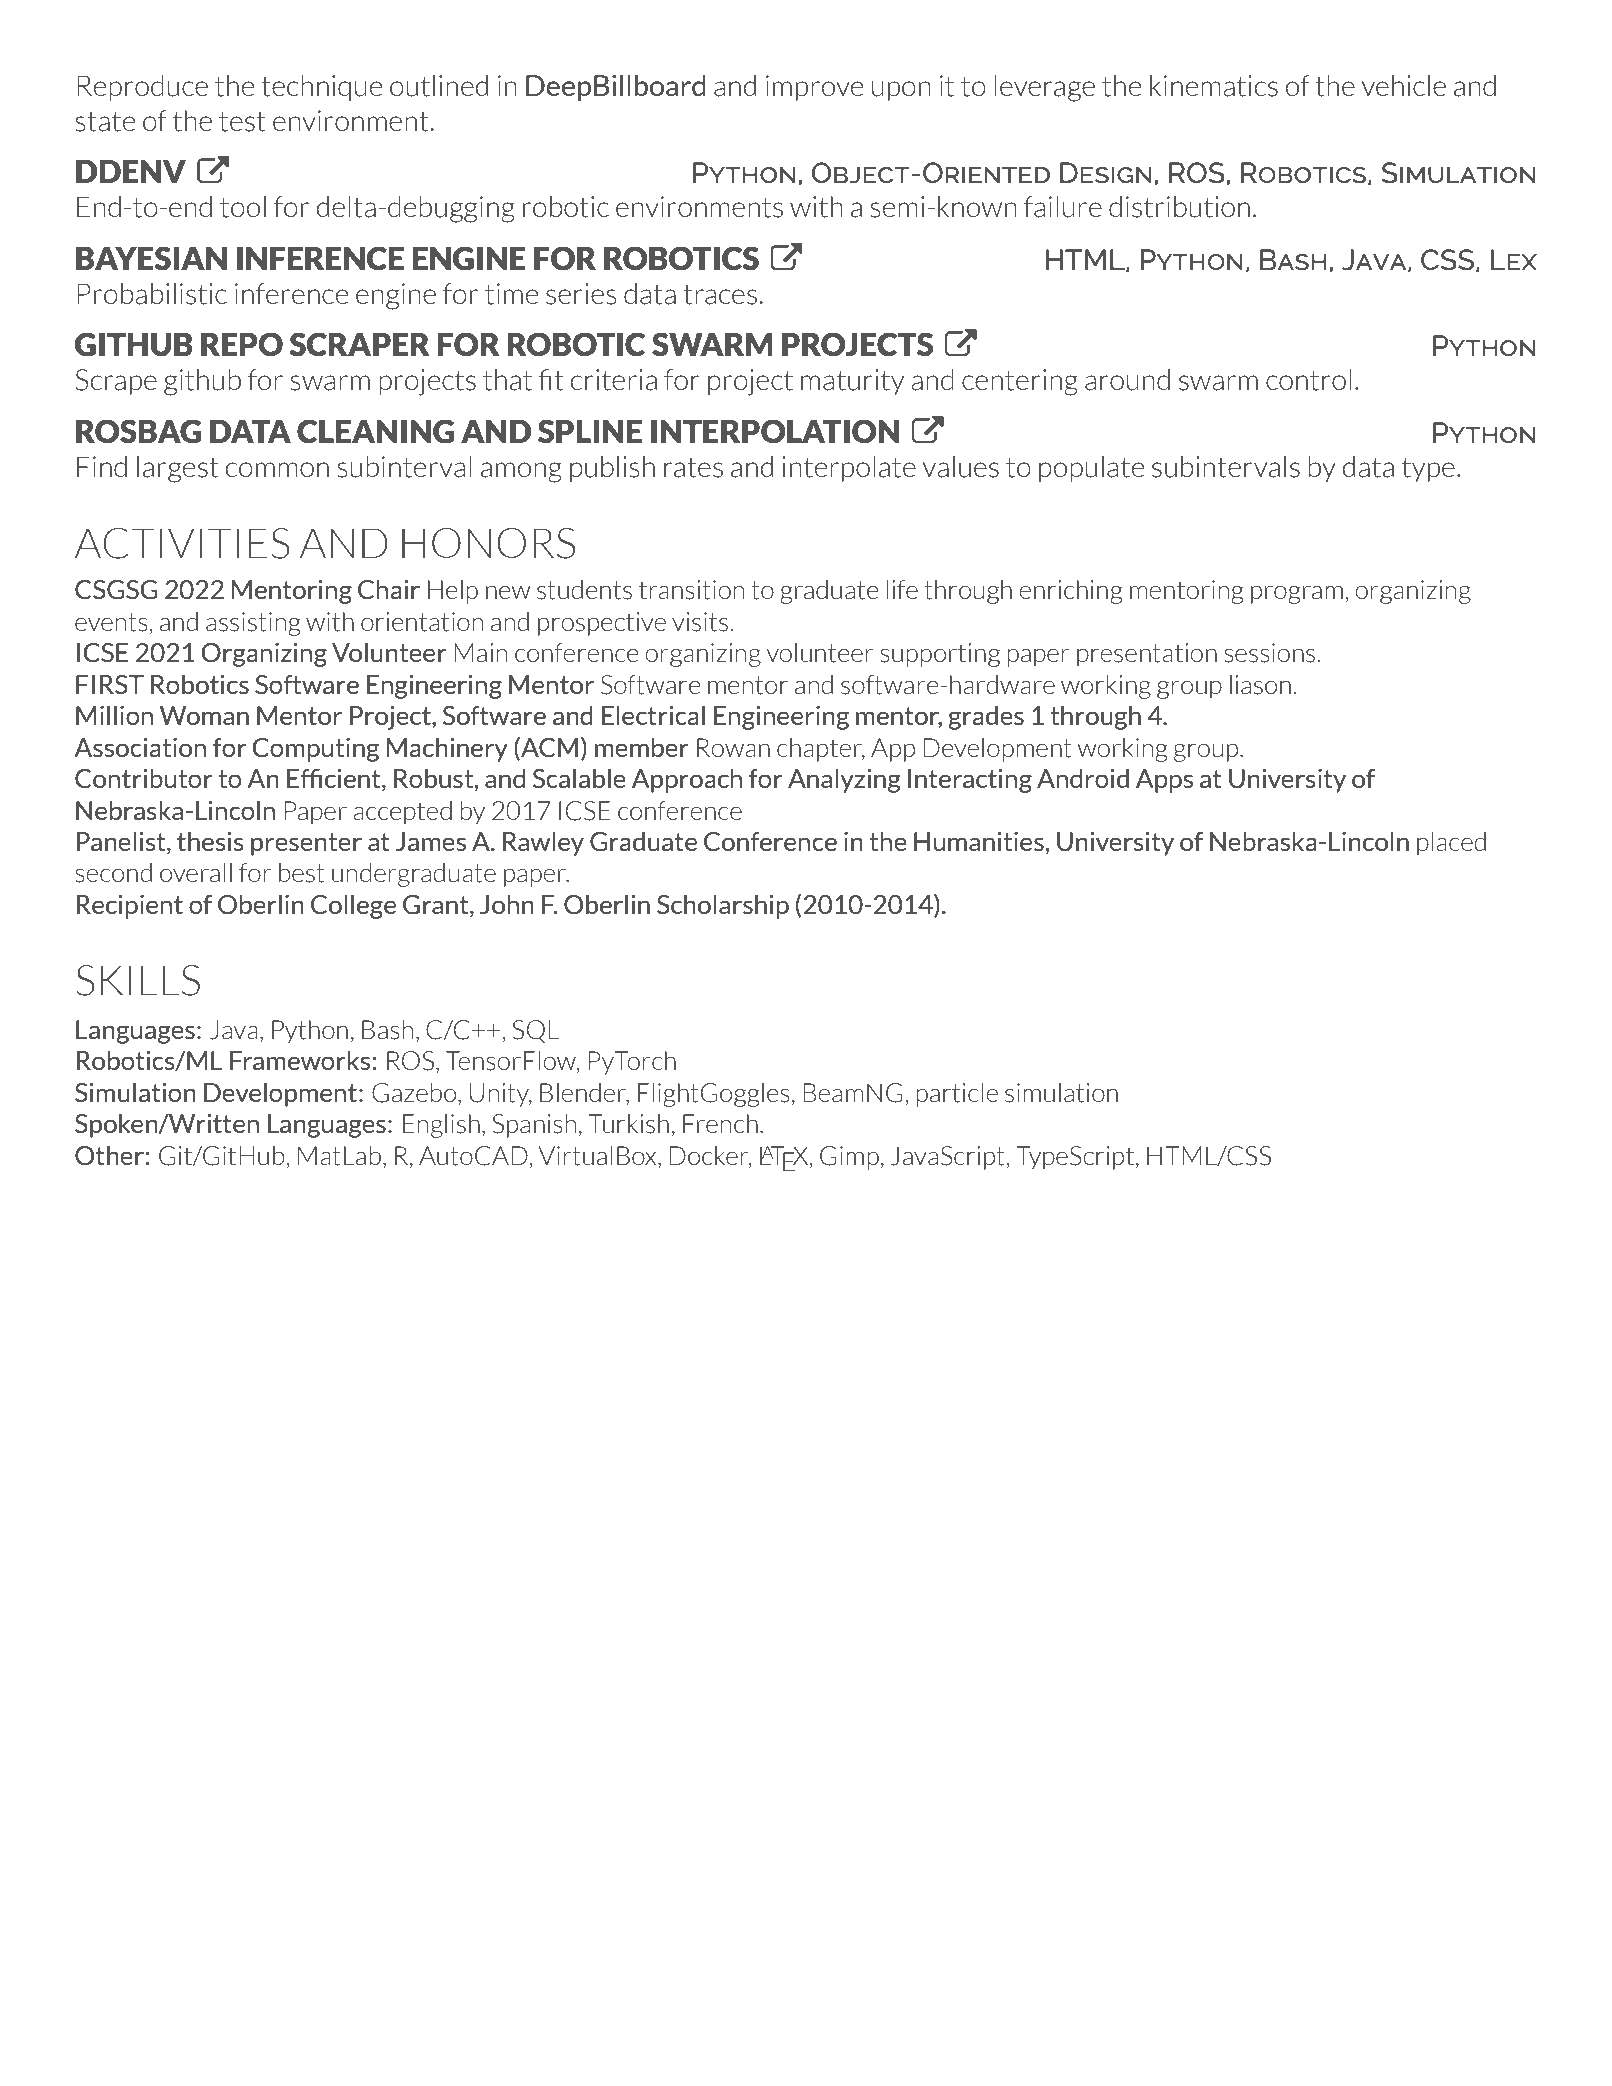  What do you see at coordinates (720, 1123) in the document?
I see `French` at bounding box center [720, 1123].
